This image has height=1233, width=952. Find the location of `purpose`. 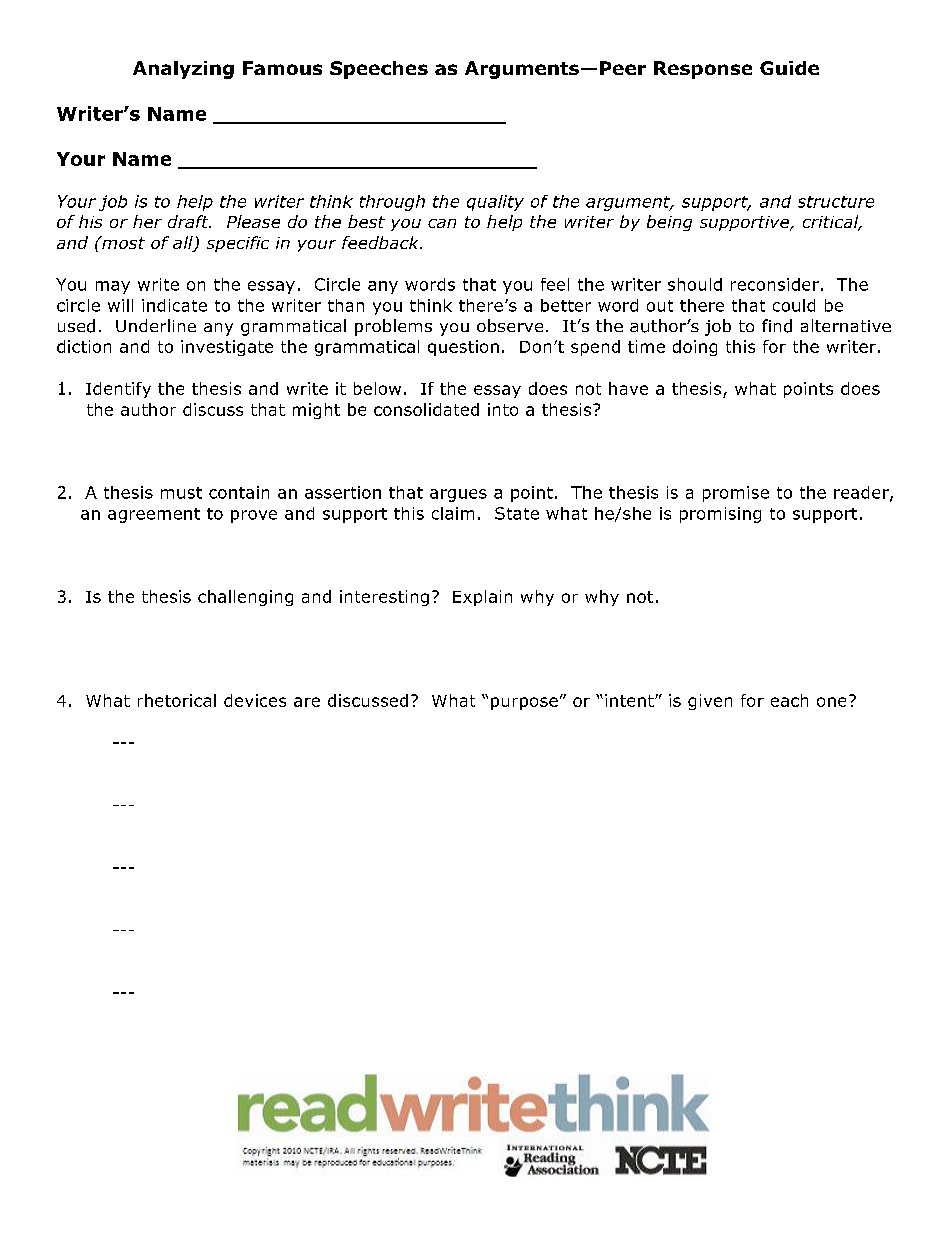

purpose is located at coordinates (524, 703).
